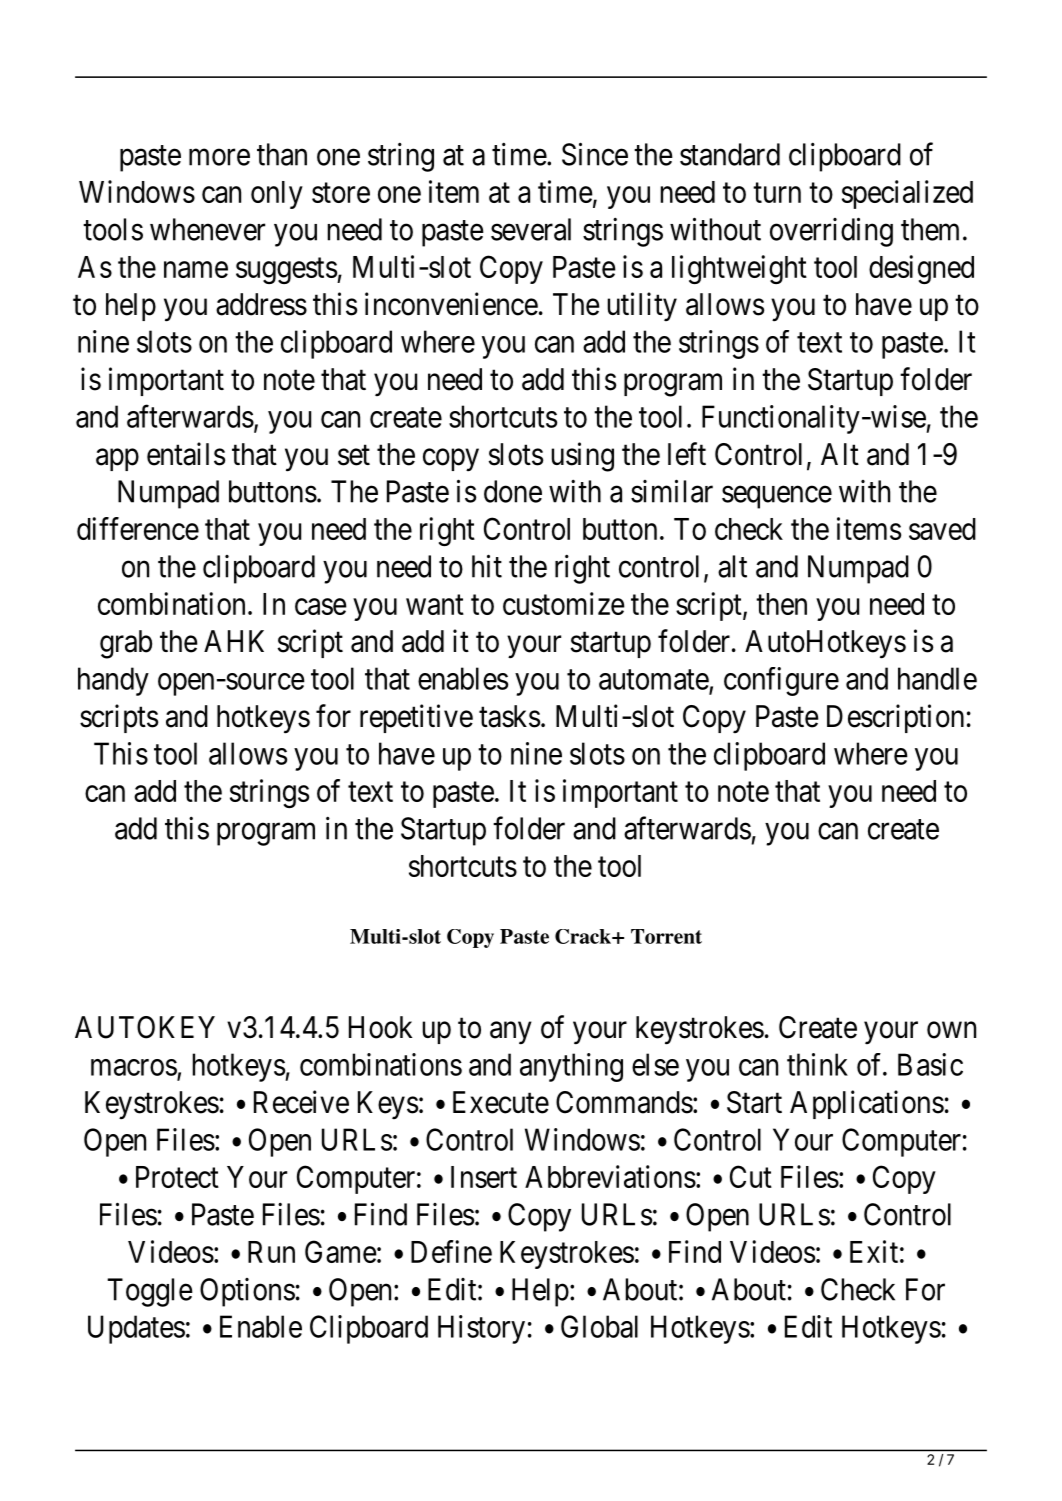  Describe the element at coordinates (571, 1067) in the screenshot. I see `anything` at that location.
